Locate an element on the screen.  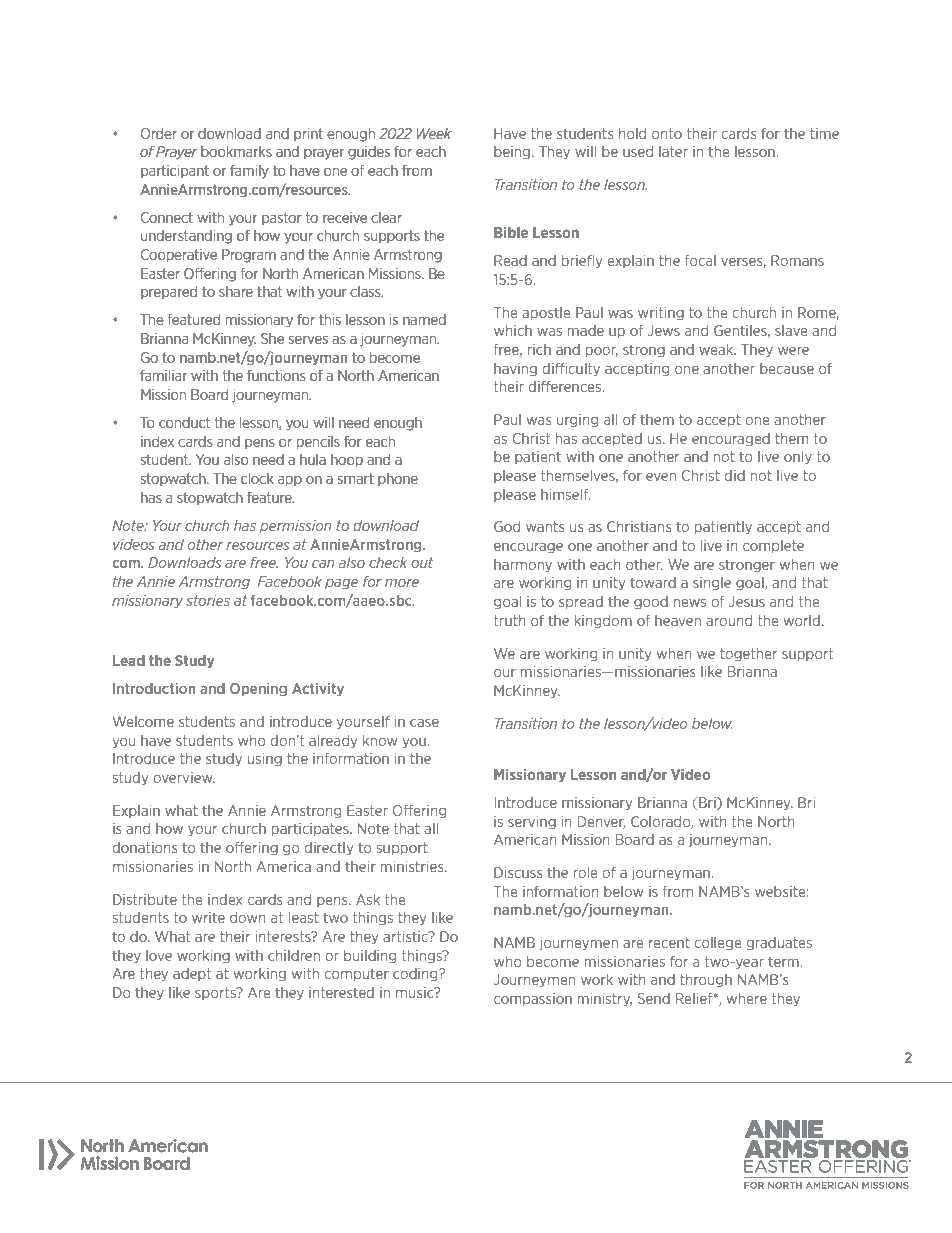
adept is located at coordinates (192, 974).
